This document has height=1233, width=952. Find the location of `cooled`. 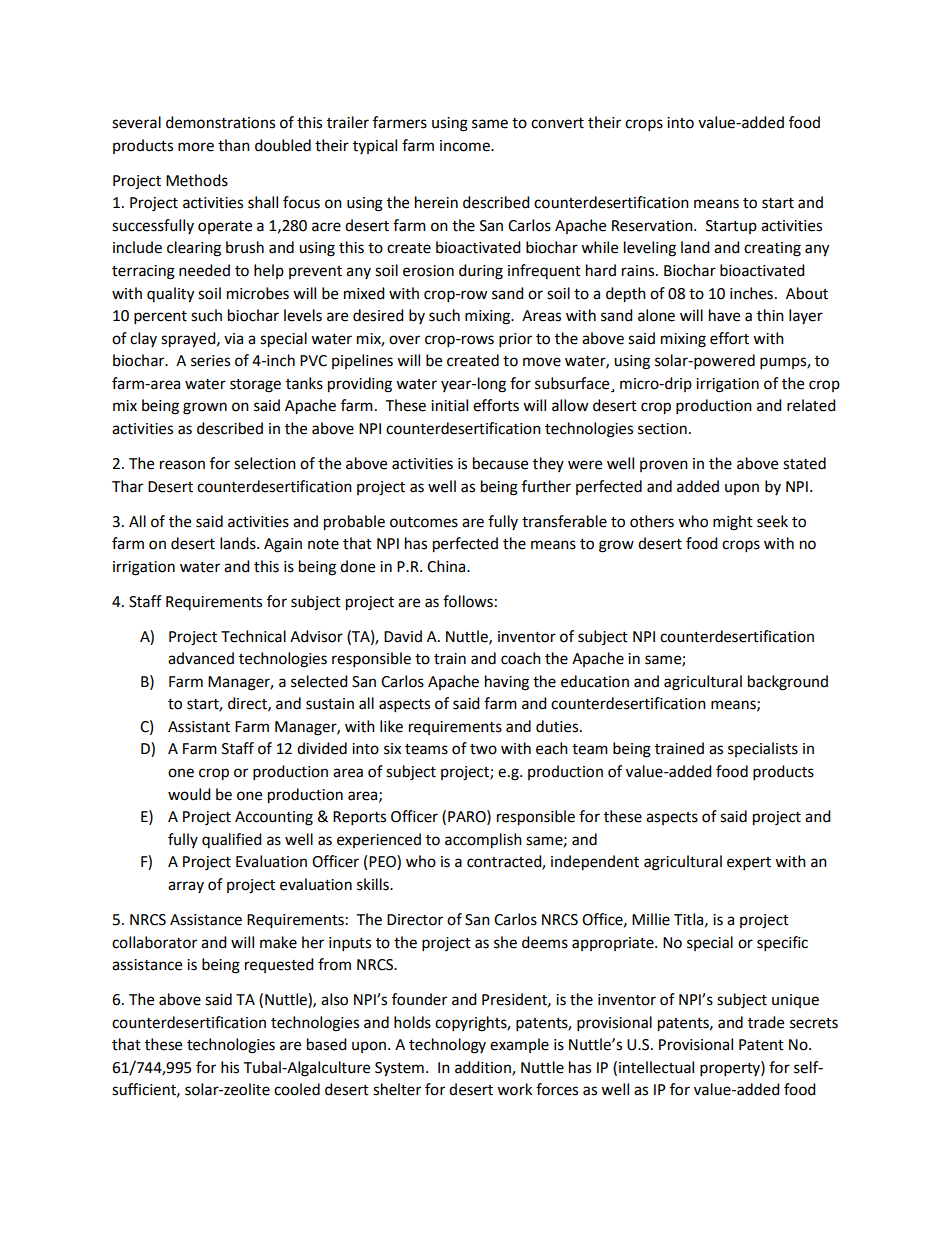

cooled is located at coordinates (297, 1089).
